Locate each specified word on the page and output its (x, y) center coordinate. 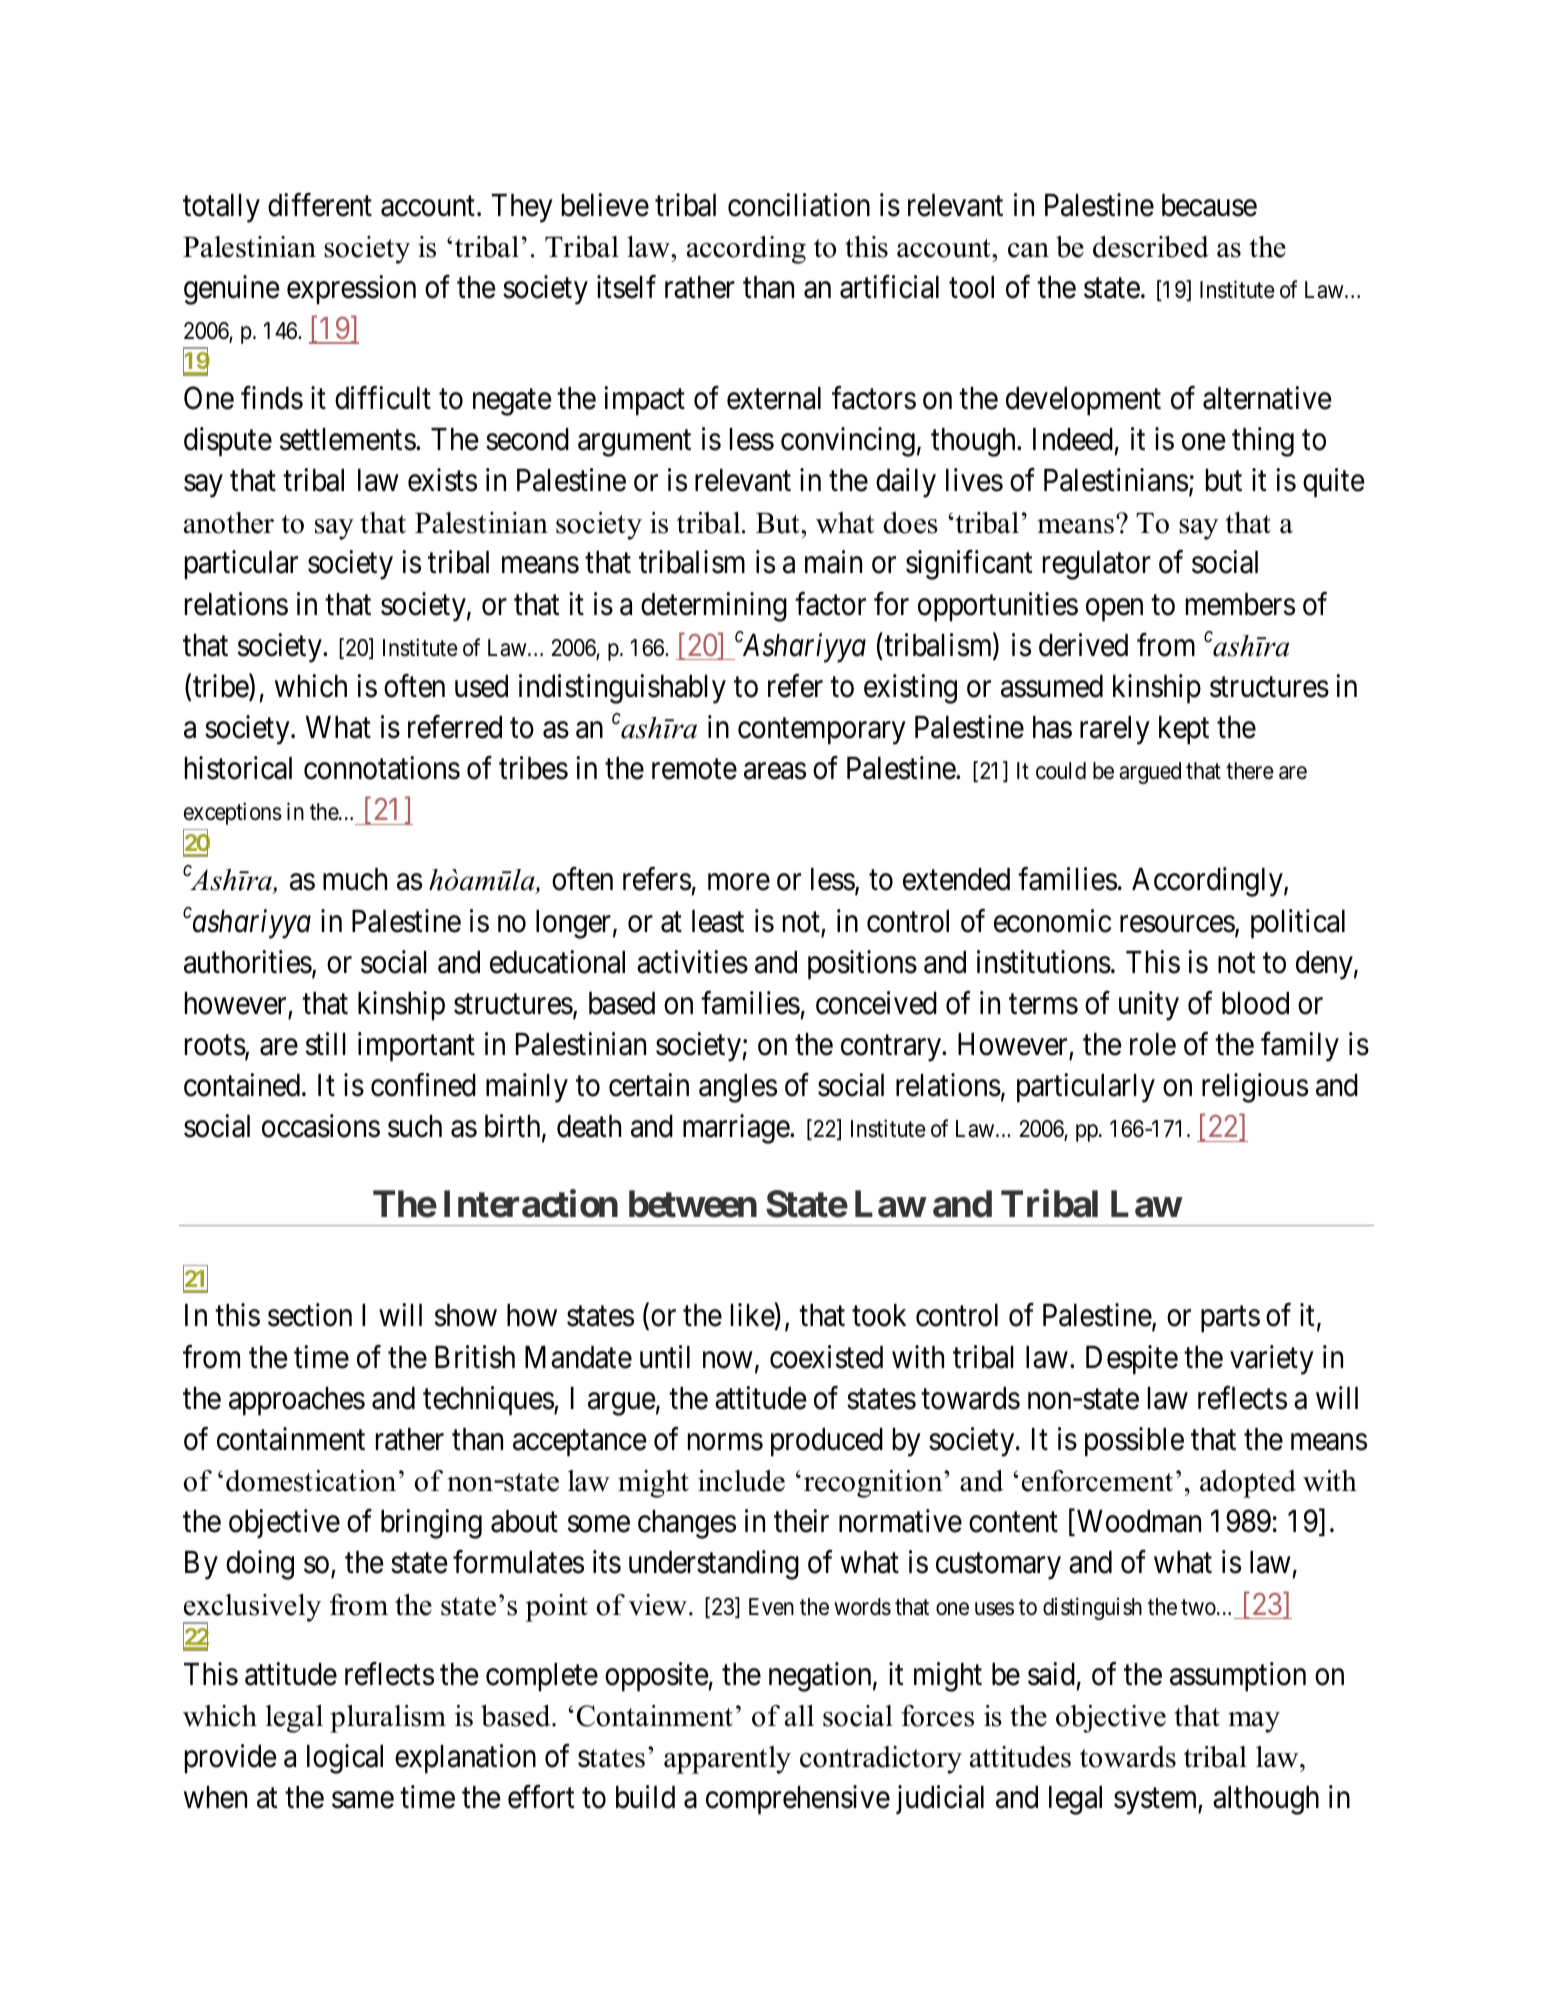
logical (345, 1759)
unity (1149, 1006)
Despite (1132, 1360)
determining (714, 607)
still (326, 1044)
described (1151, 247)
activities (692, 962)
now (727, 1360)
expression (351, 290)
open (1114, 610)
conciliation (799, 205)
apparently (727, 1760)
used (481, 686)
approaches (297, 1401)
